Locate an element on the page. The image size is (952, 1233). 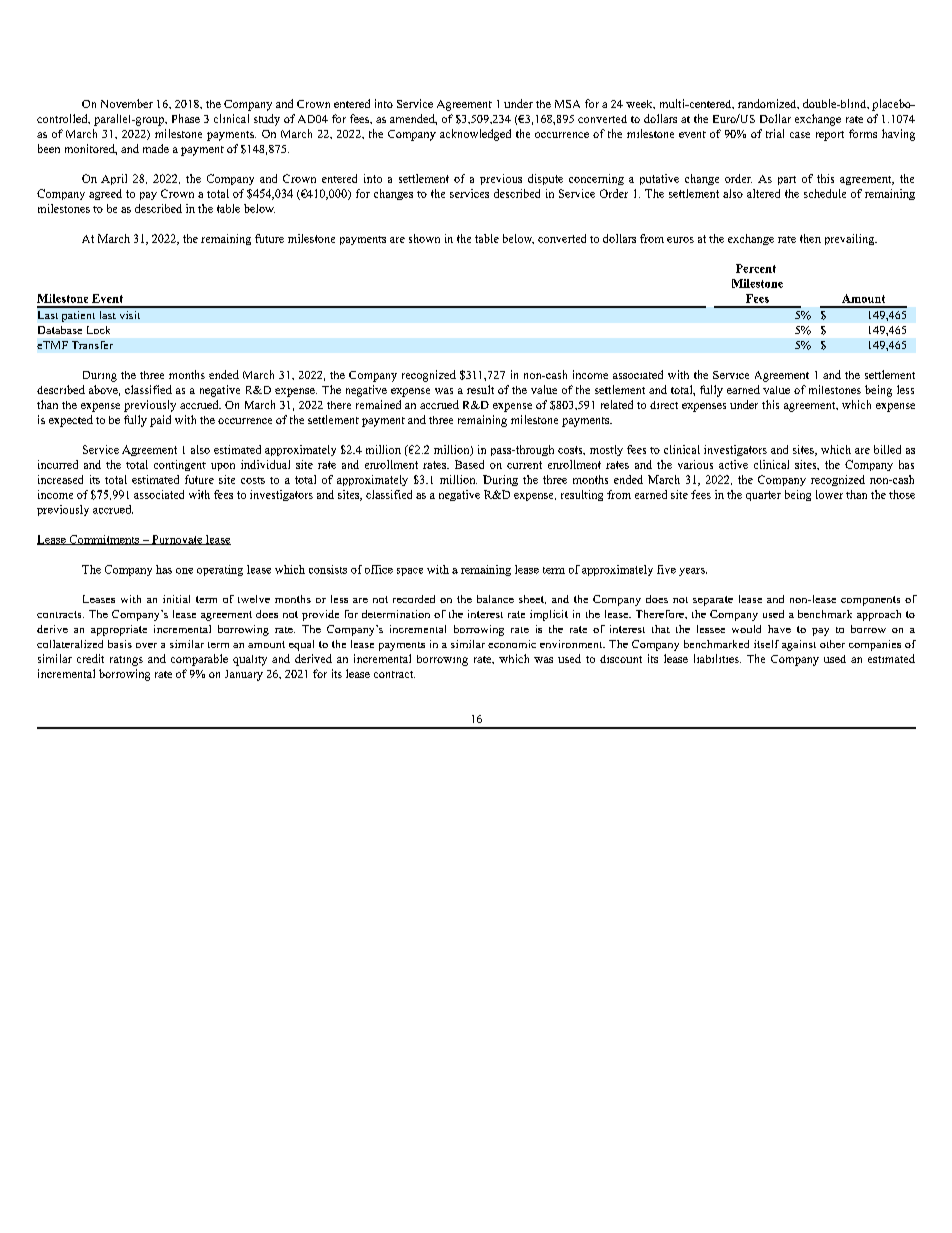
acknowledged is located at coordinates (475, 135).
